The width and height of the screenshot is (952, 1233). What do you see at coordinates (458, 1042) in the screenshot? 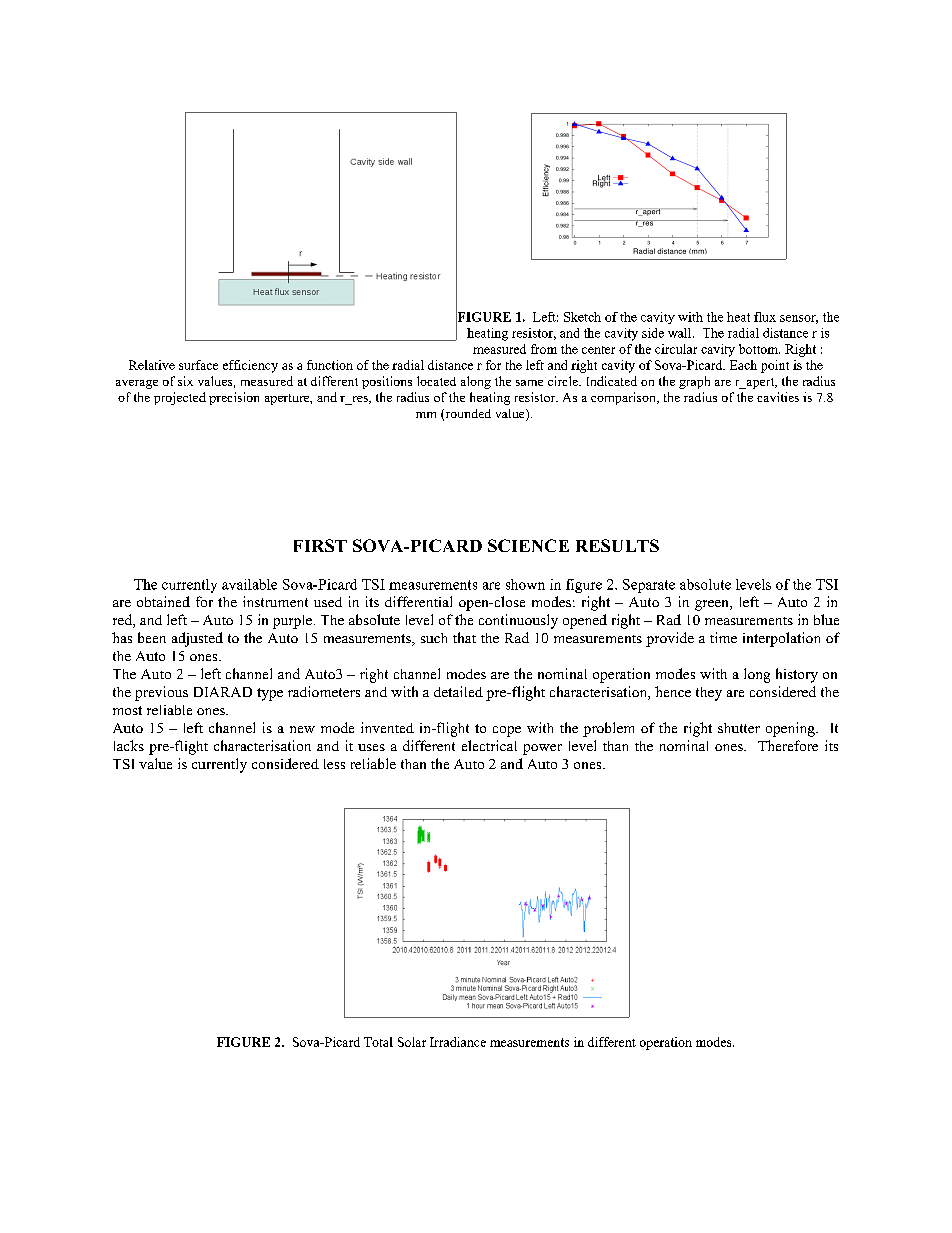
I see `Irradiance` at bounding box center [458, 1042].
